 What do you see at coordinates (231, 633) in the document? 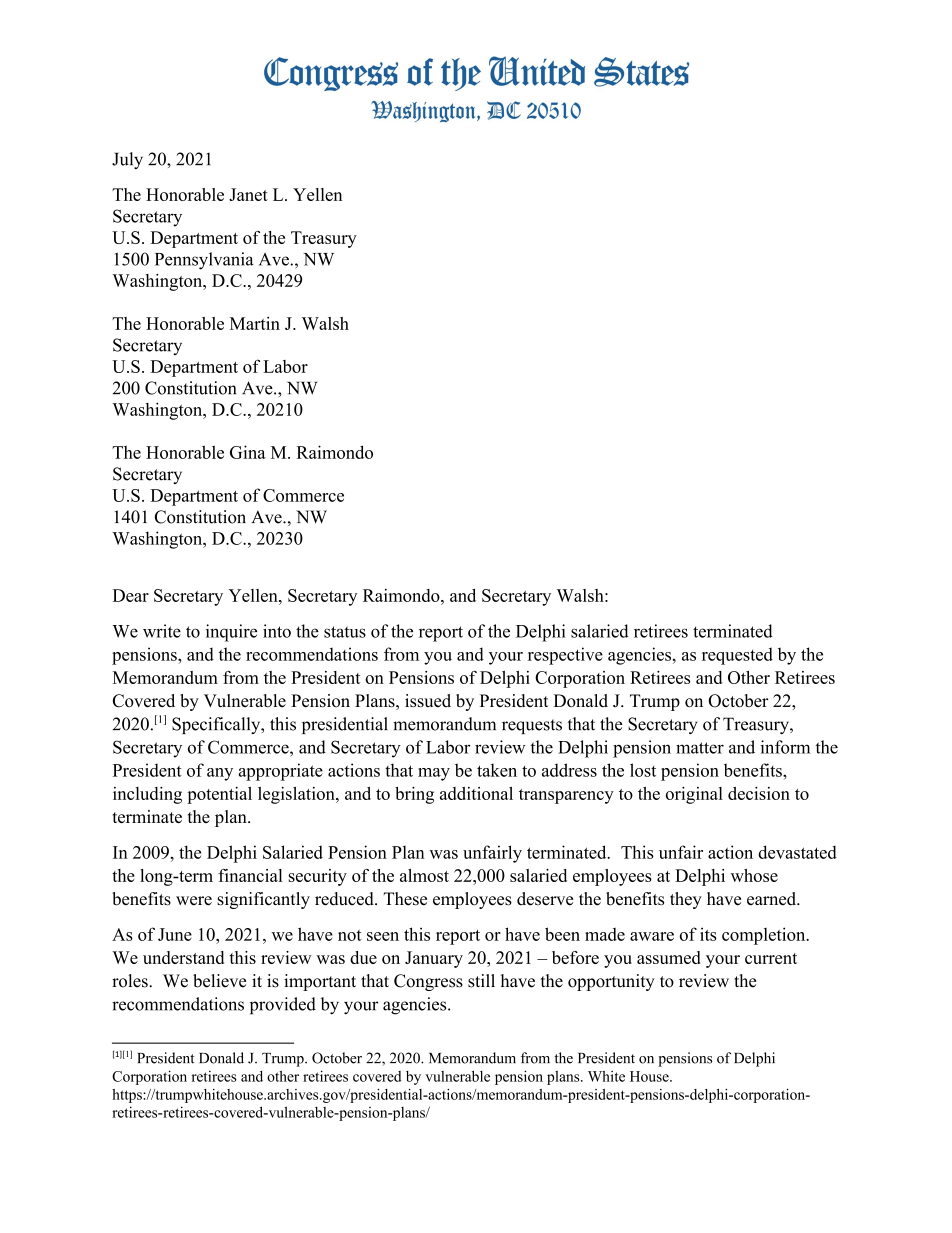
I see `inquire` at bounding box center [231, 633].
